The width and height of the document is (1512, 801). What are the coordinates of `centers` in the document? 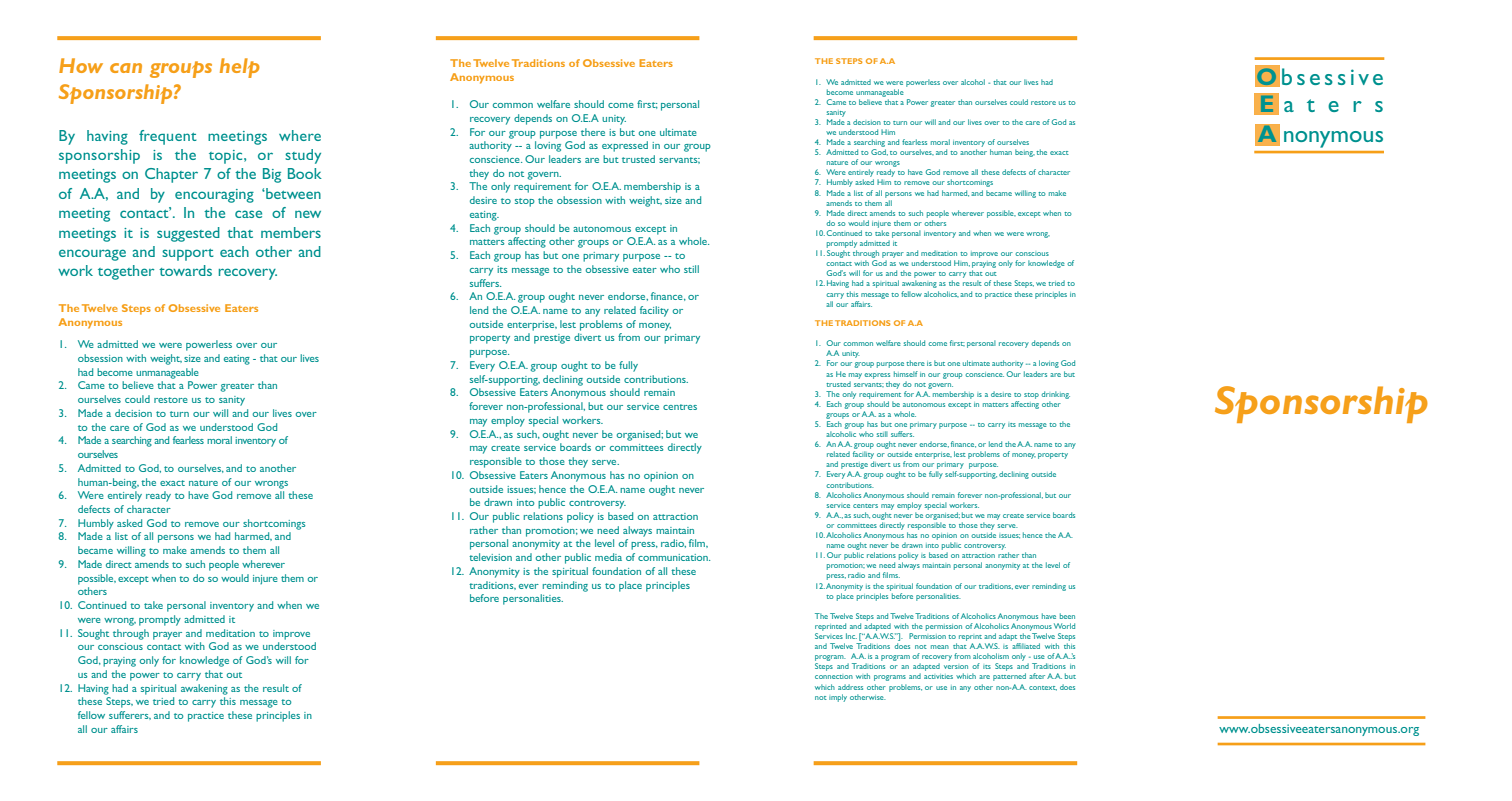 It's located at (865, 506).
